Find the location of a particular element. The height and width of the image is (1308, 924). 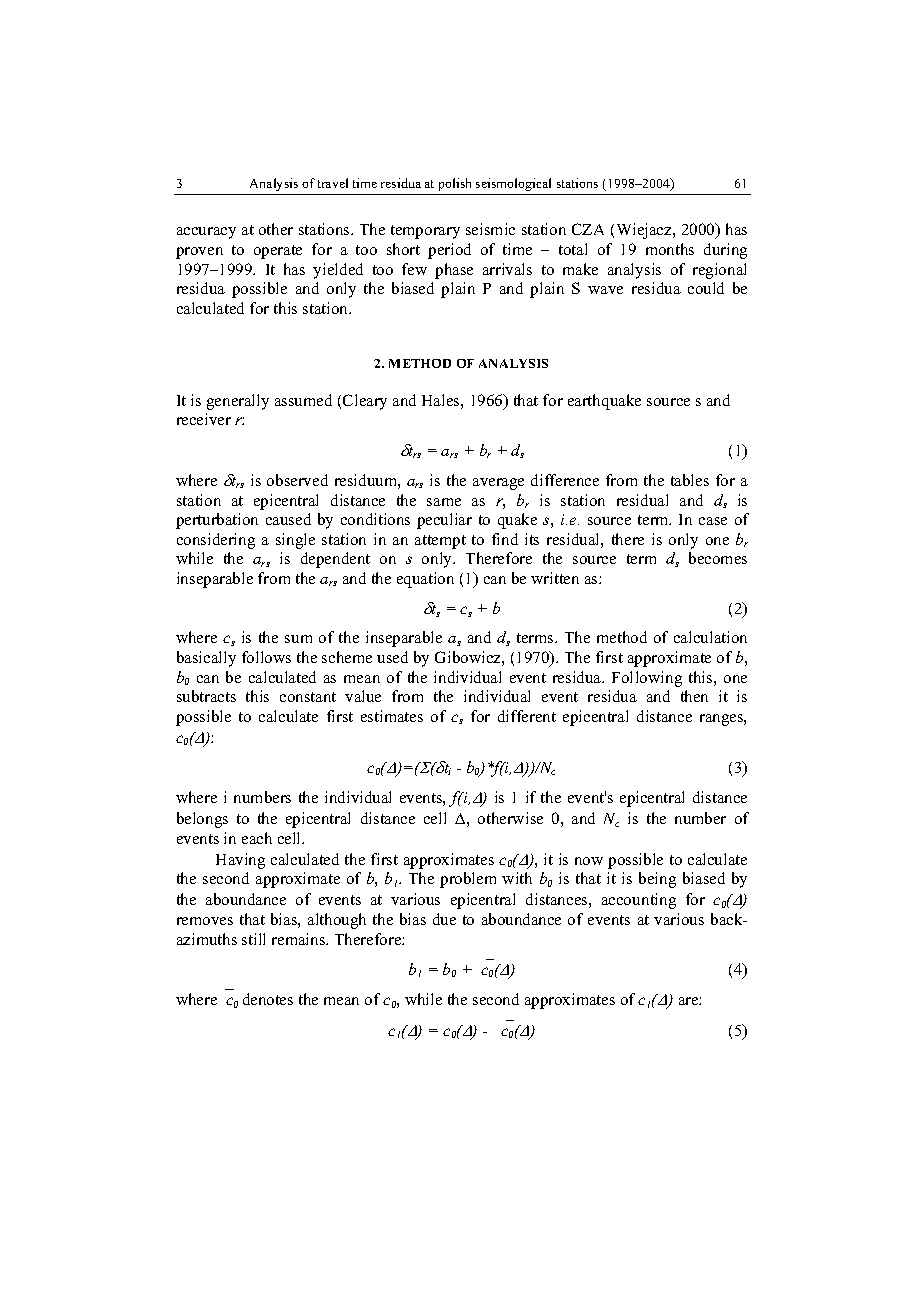

months is located at coordinates (670, 249).
